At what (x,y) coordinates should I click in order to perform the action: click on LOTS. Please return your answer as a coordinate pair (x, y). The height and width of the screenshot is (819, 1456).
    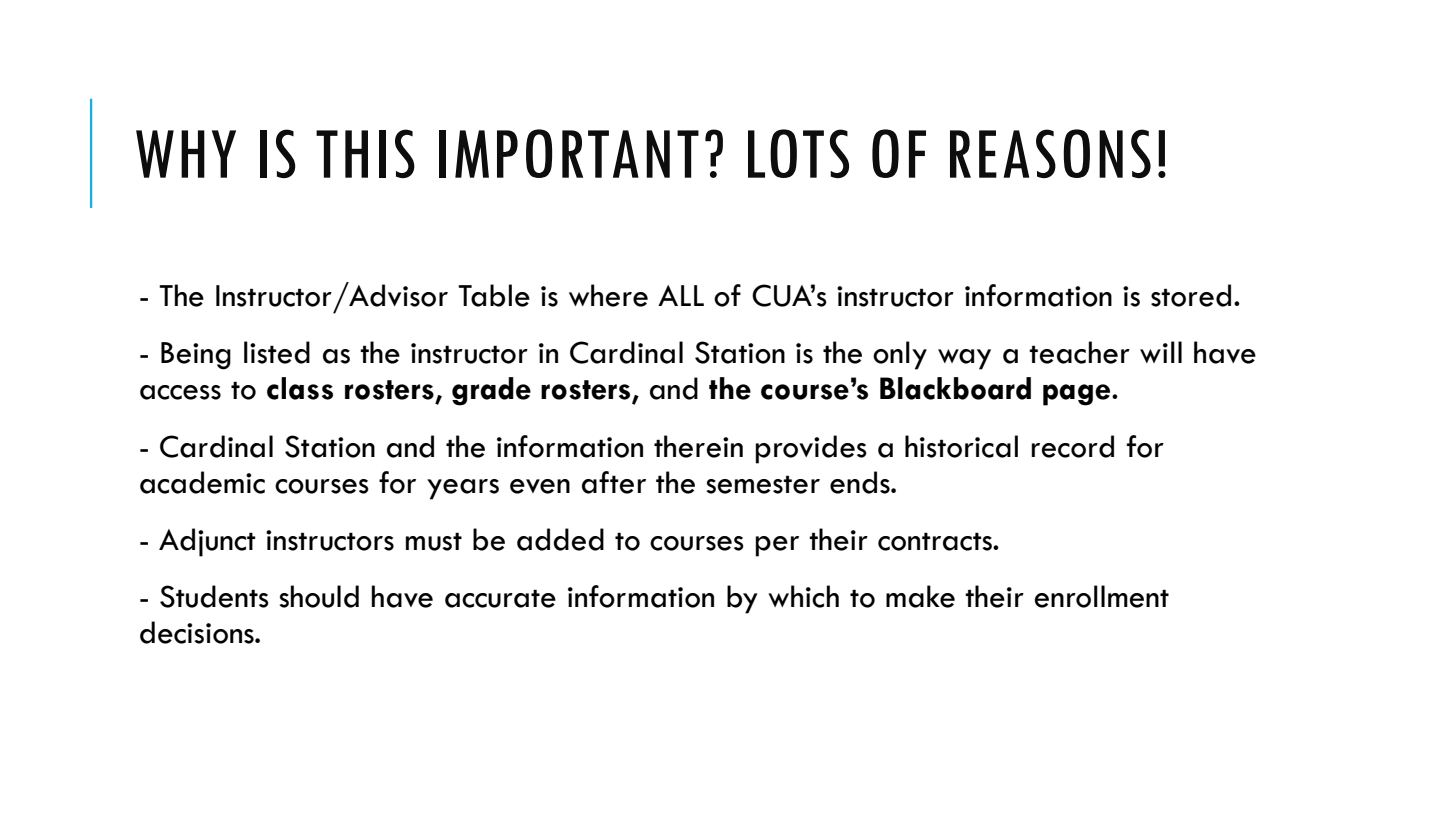
    Looking at the image, I should click on (798, 153).
